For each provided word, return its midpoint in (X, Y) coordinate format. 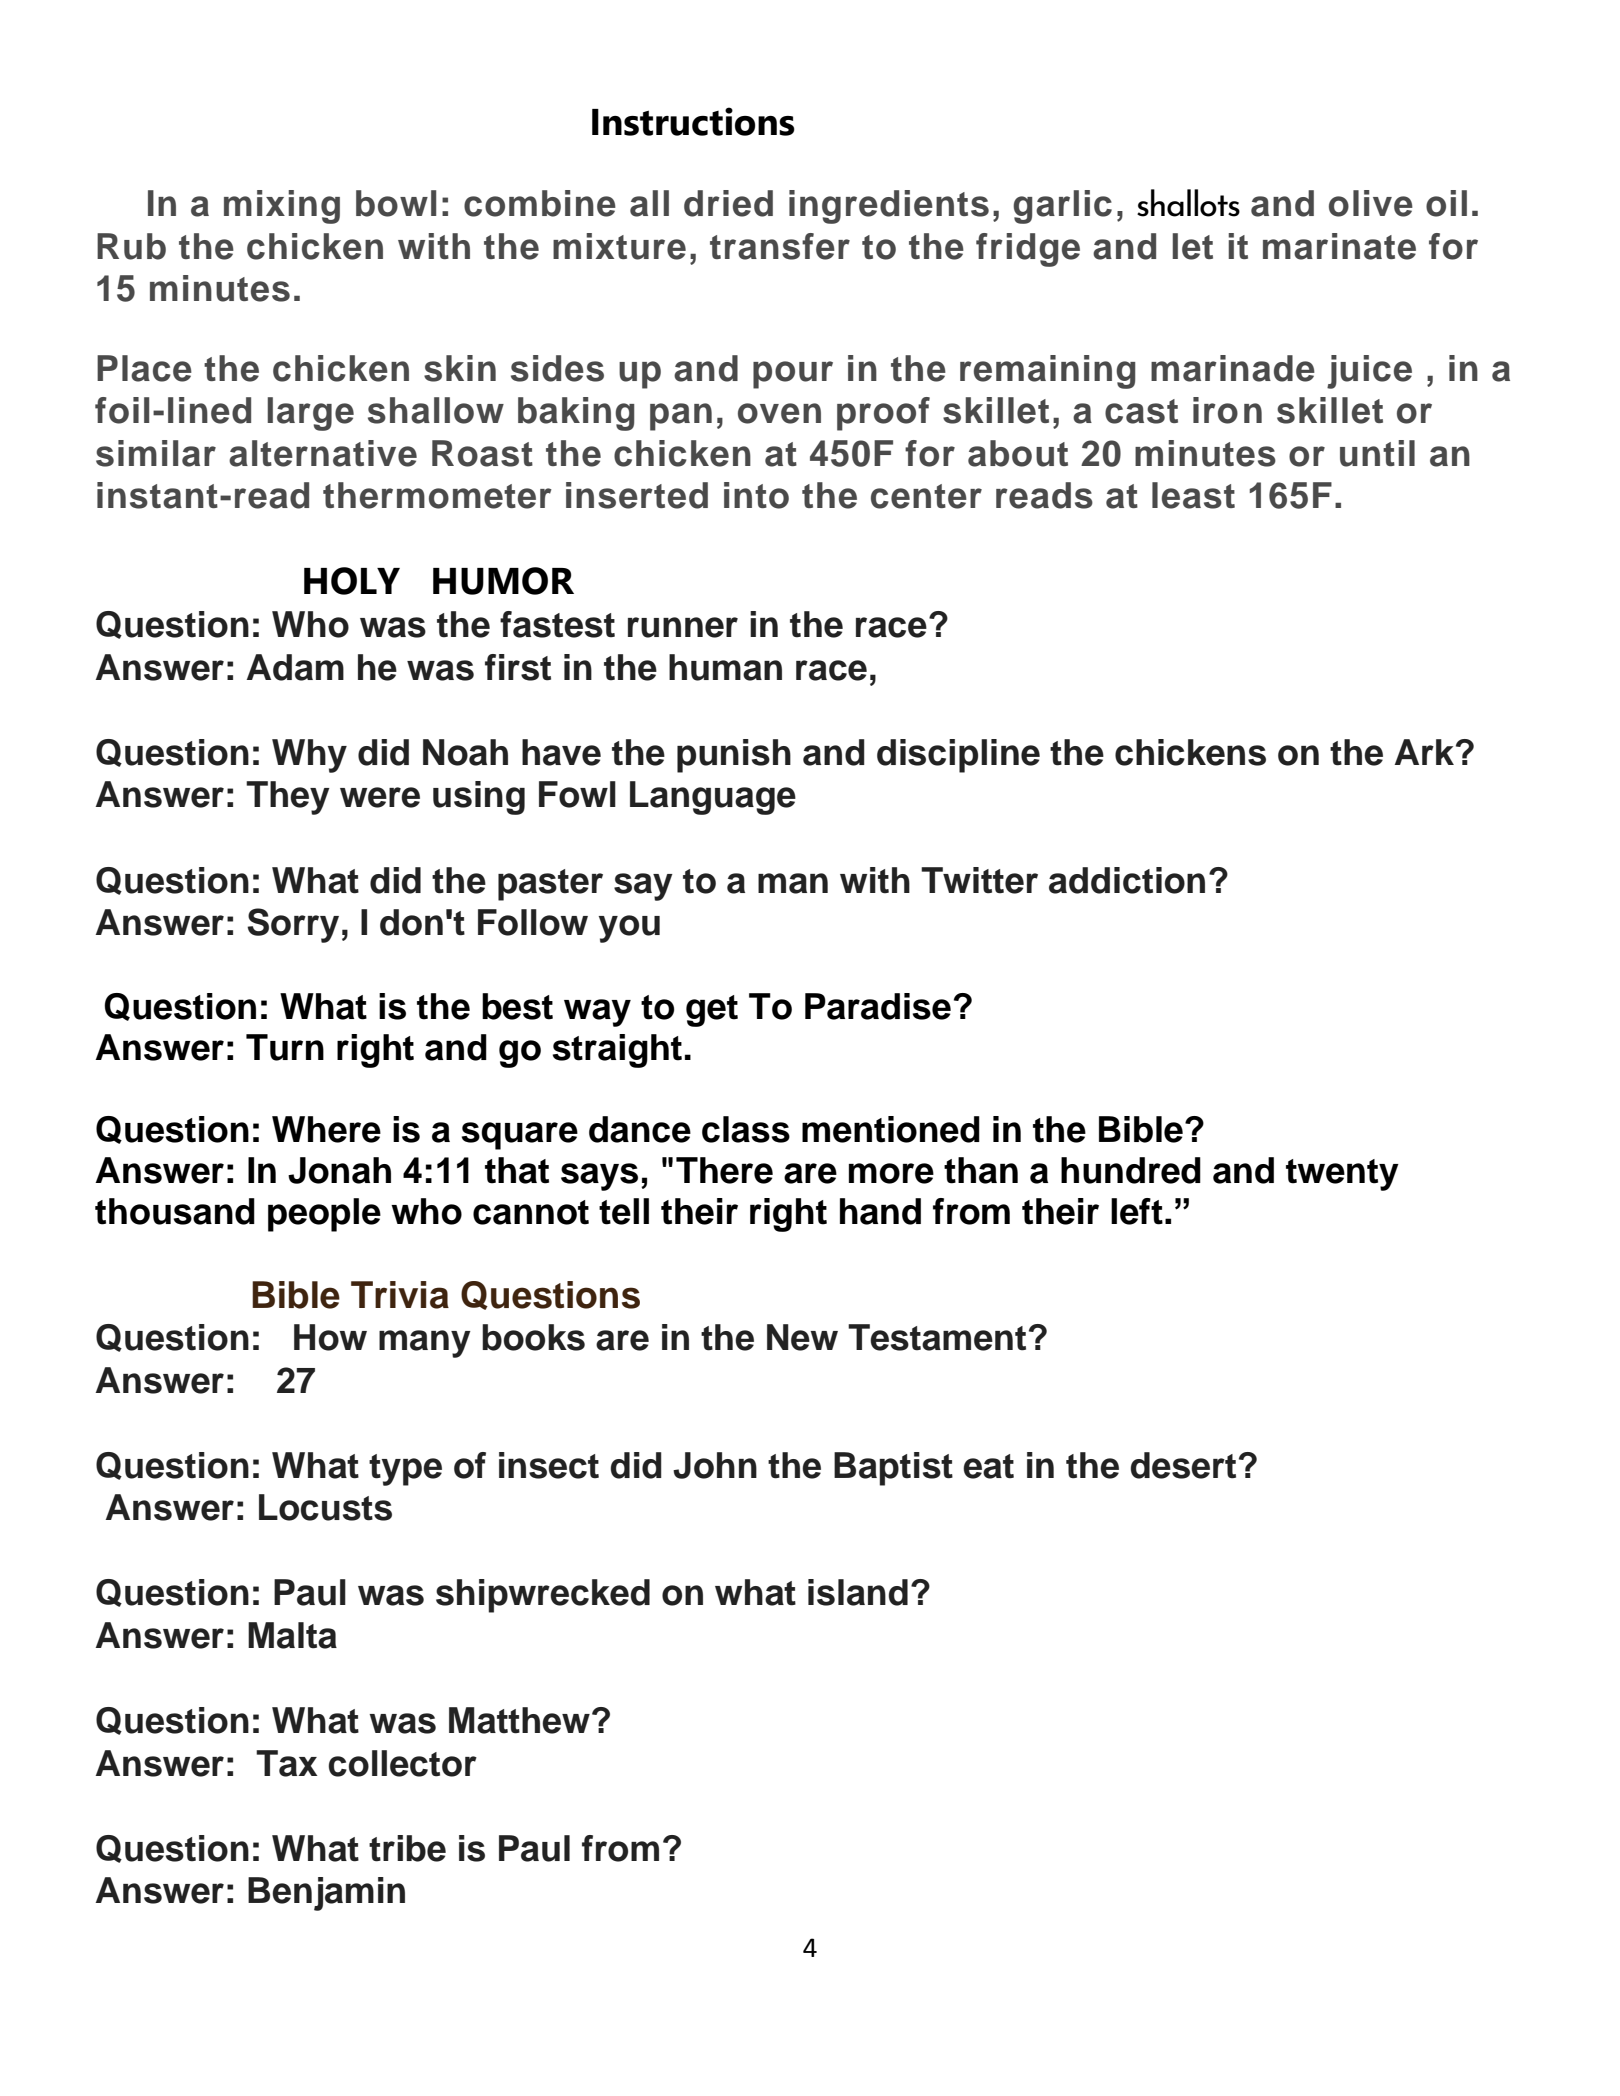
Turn (285, 1047)
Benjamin (326, 1894)
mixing (282, 207)
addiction (1127, 880)
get (712, 1011)
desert (1183, 1465)
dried (728, 203)
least (1193, 495)
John (715, 1465)
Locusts (325, 1507)
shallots (1188, 203)
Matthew (519, 1720)
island (858, 1592)
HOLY (352, 581)
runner (683, 627)
